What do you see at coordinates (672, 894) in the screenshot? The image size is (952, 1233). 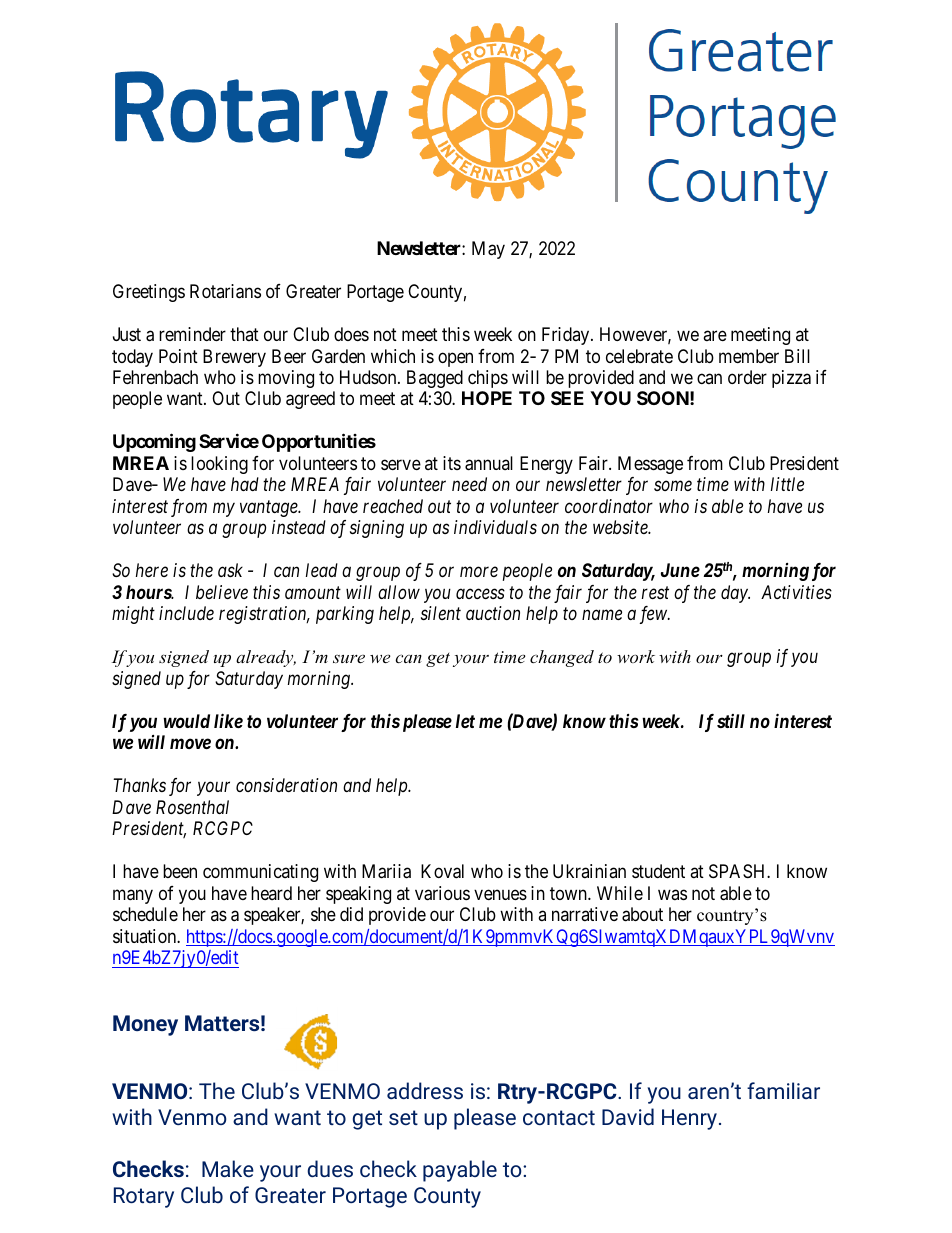 I see `was` at bounding box center [672, 894].
